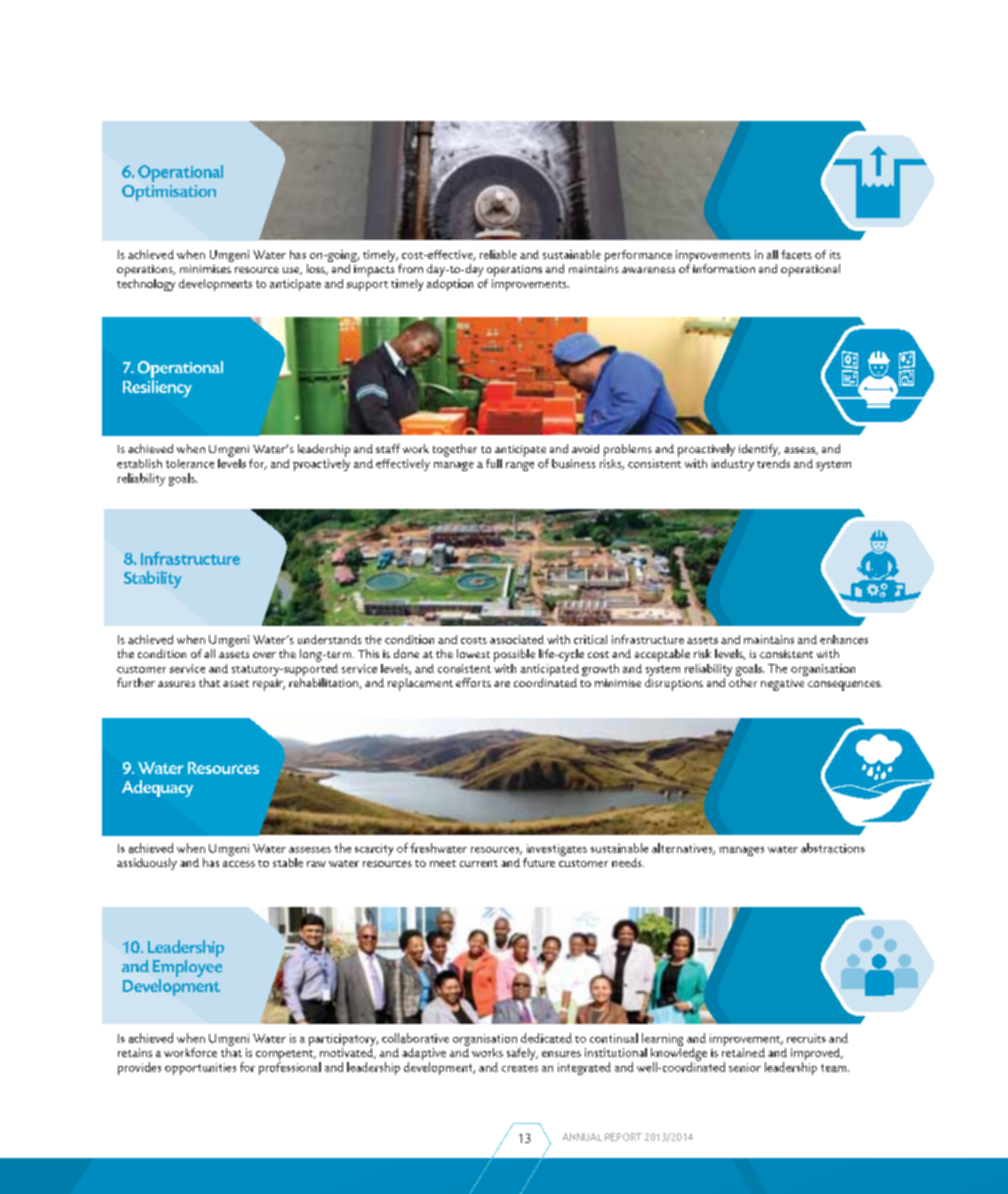 The image size is (1008, 1194). Describe the element at coordinates (494, 463) in the image. I see `full` at that location.
